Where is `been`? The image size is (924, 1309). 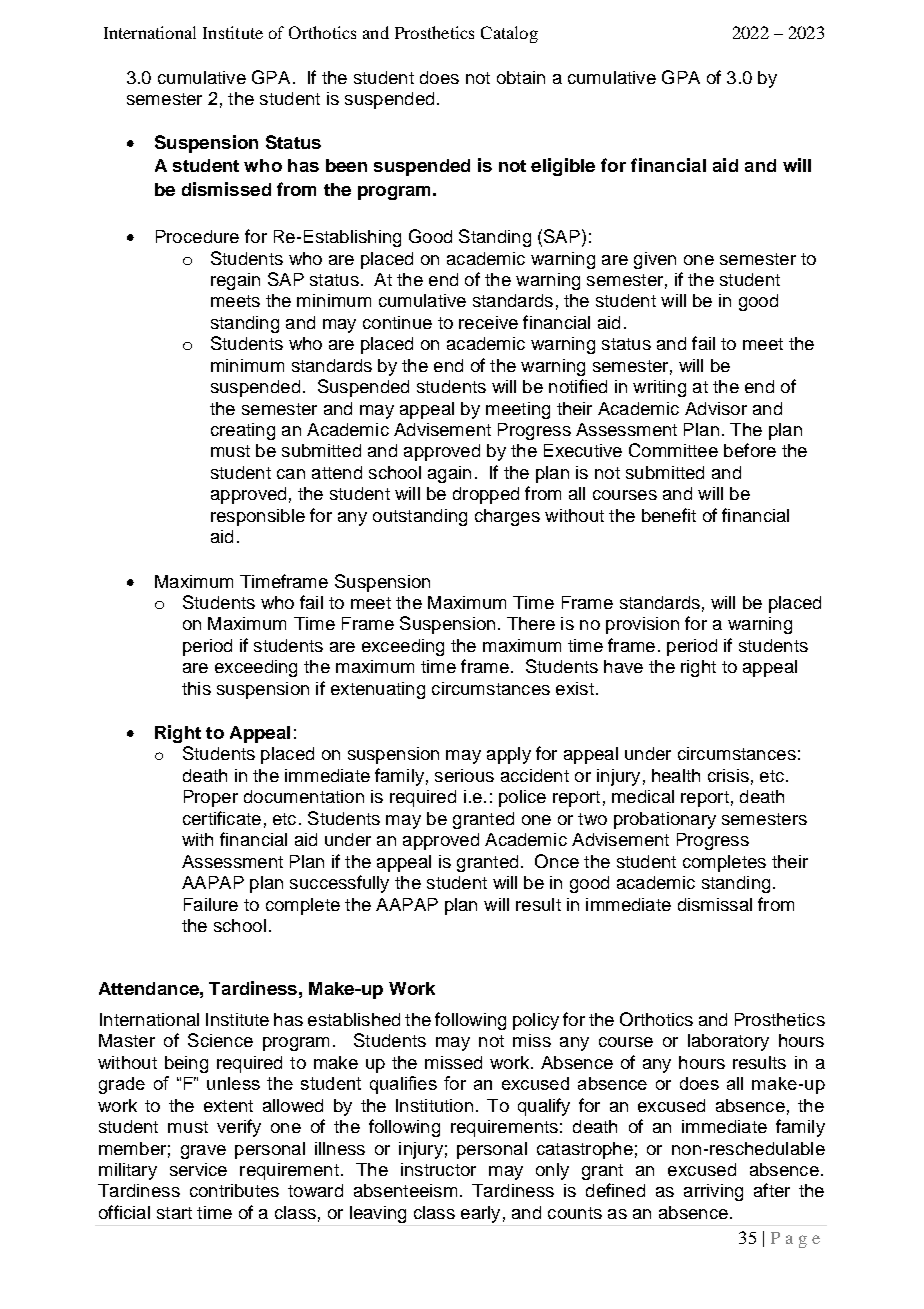 been is located at coordinates (346, 165).
